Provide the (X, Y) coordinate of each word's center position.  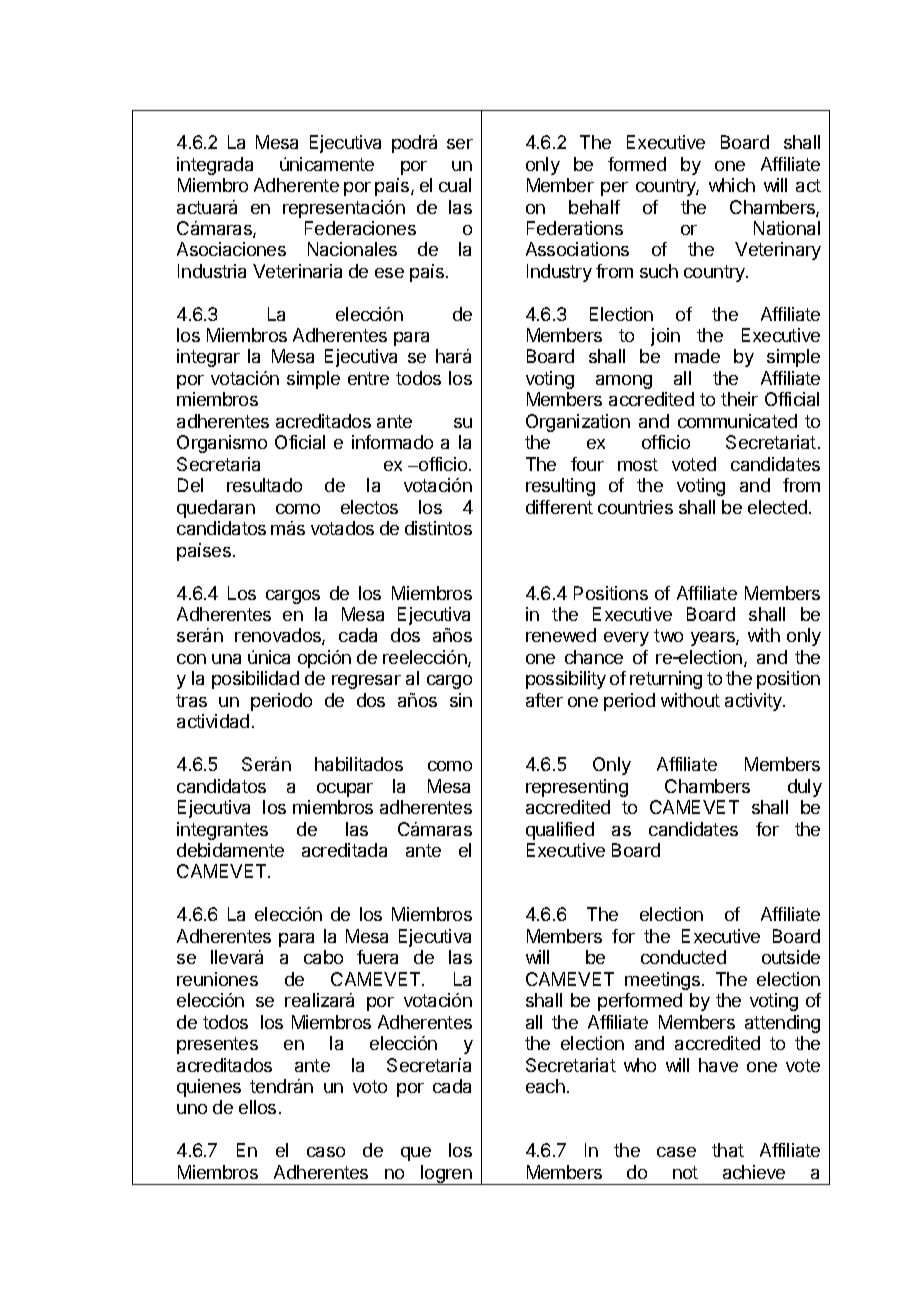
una (226, 659)
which (732, 185)
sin (461, 700)
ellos (257, 1107)
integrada (215, 166)
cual (455, 185)
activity (754, 702)
